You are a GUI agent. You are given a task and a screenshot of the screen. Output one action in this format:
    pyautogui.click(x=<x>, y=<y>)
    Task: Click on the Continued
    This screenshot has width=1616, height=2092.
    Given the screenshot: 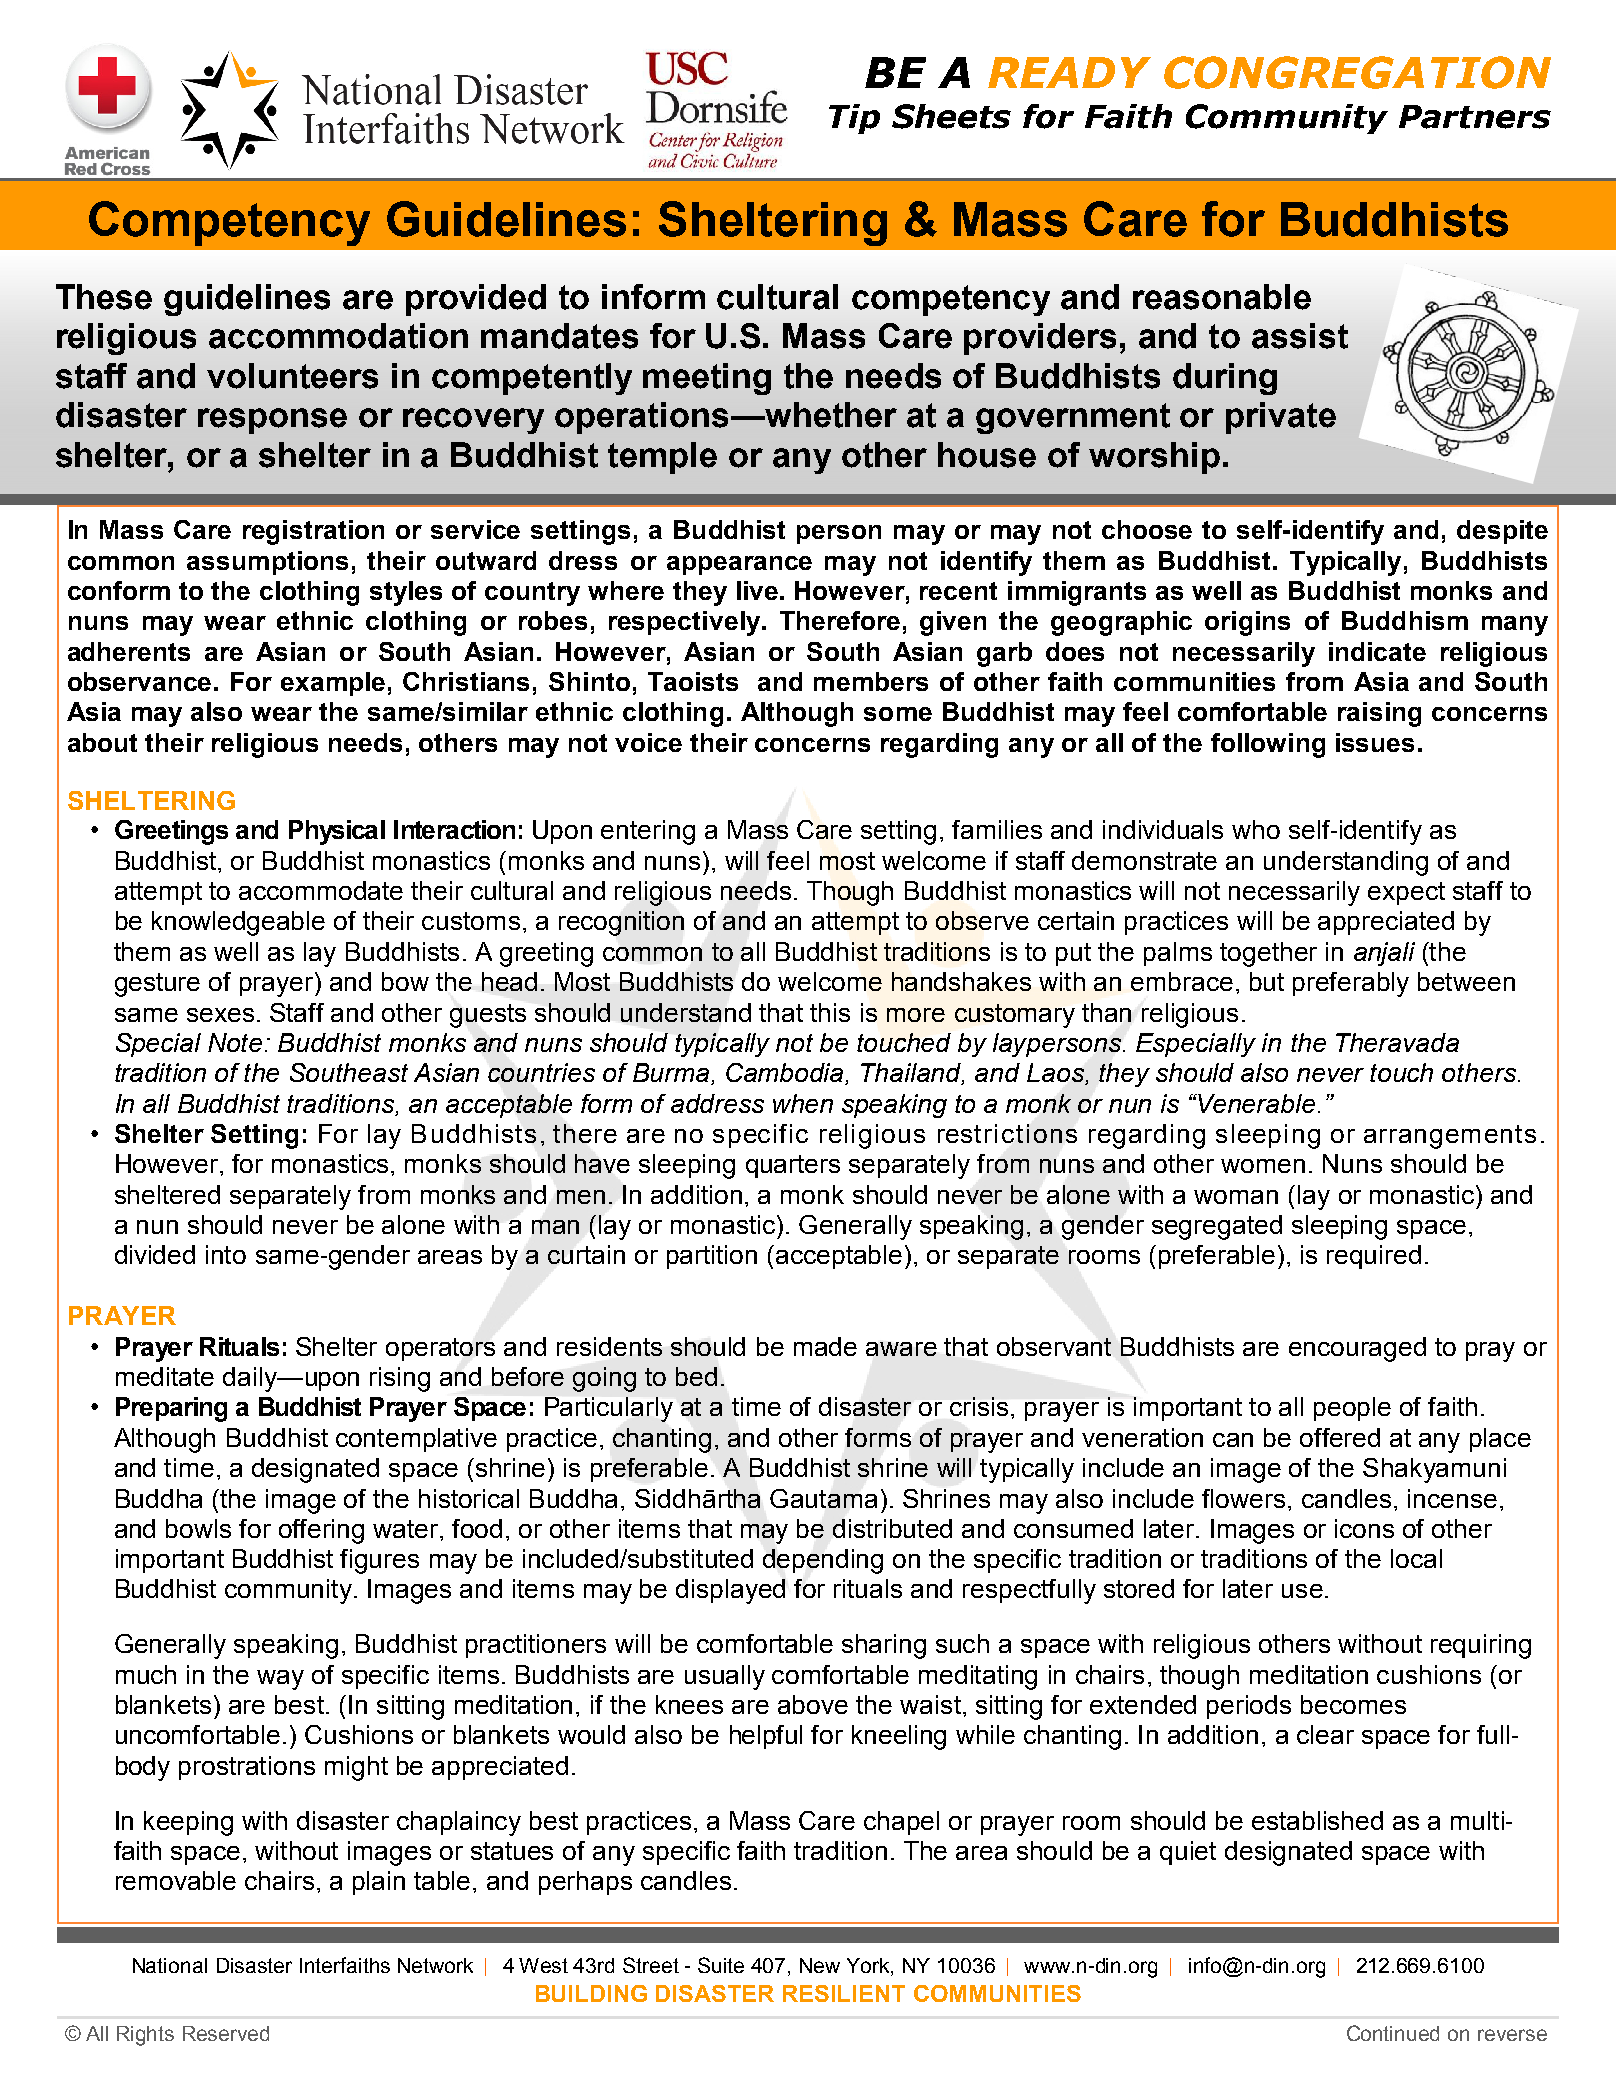 What is the action you would take?
    pyautogui.click(x=1393, y=2033)
